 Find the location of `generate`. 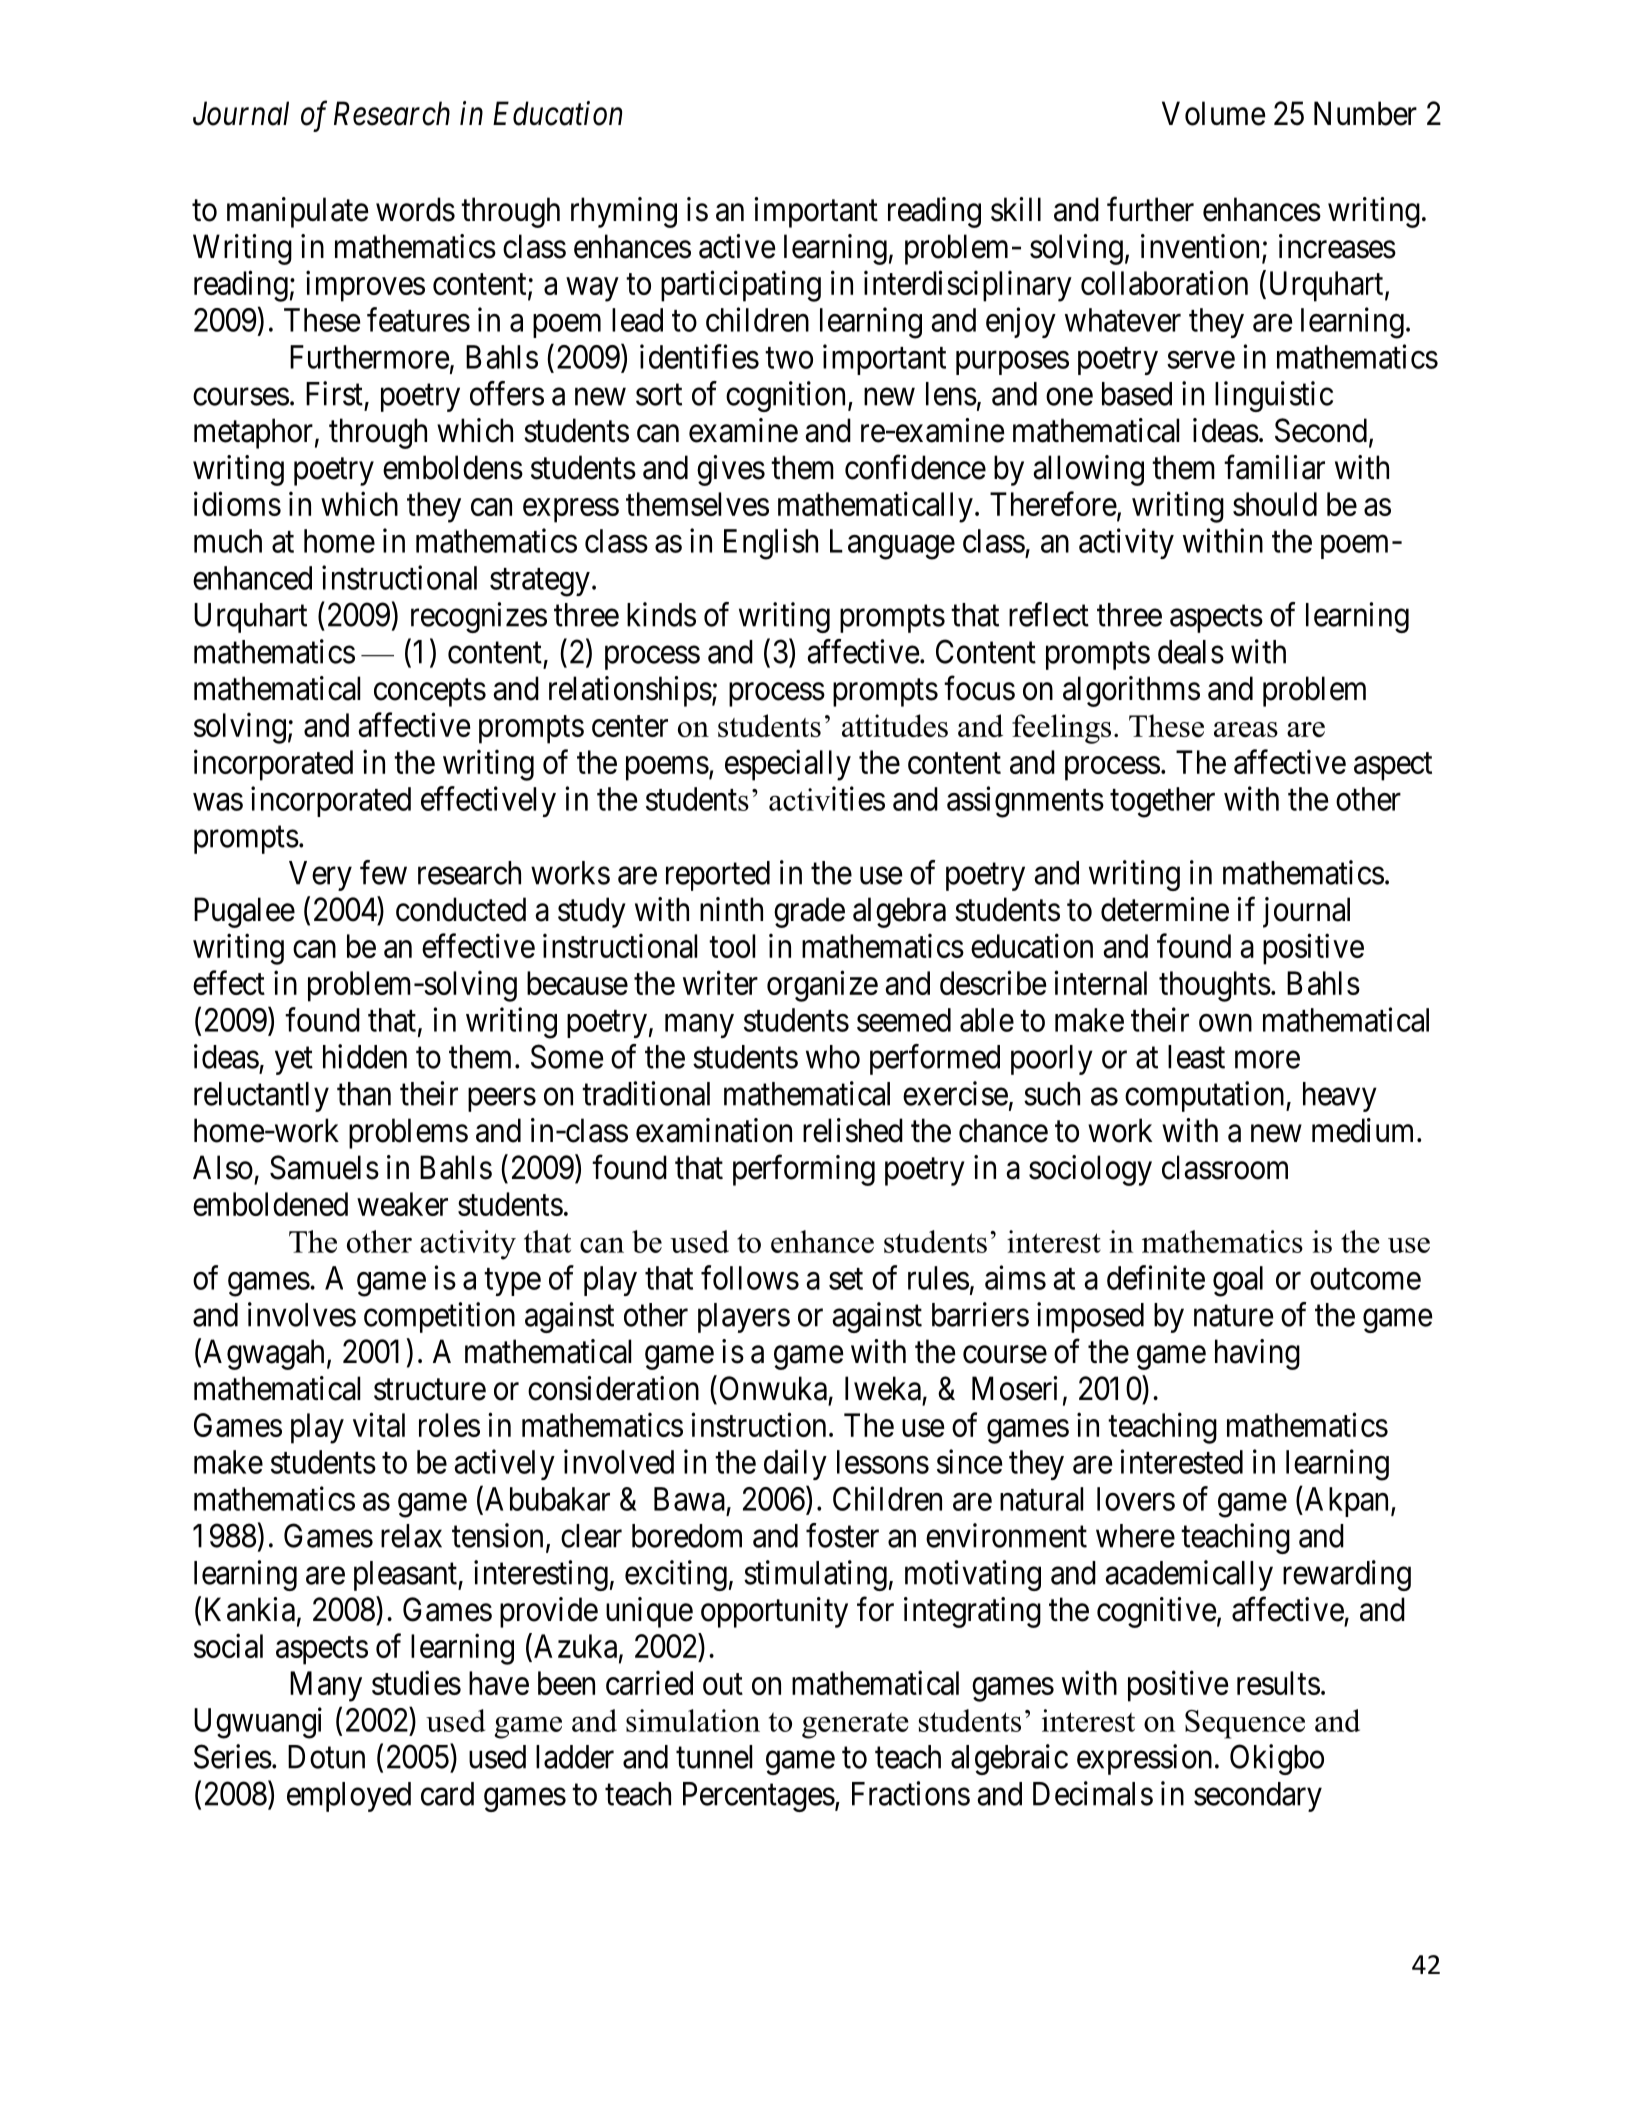

generate is located at coordinates (855, 1725).
